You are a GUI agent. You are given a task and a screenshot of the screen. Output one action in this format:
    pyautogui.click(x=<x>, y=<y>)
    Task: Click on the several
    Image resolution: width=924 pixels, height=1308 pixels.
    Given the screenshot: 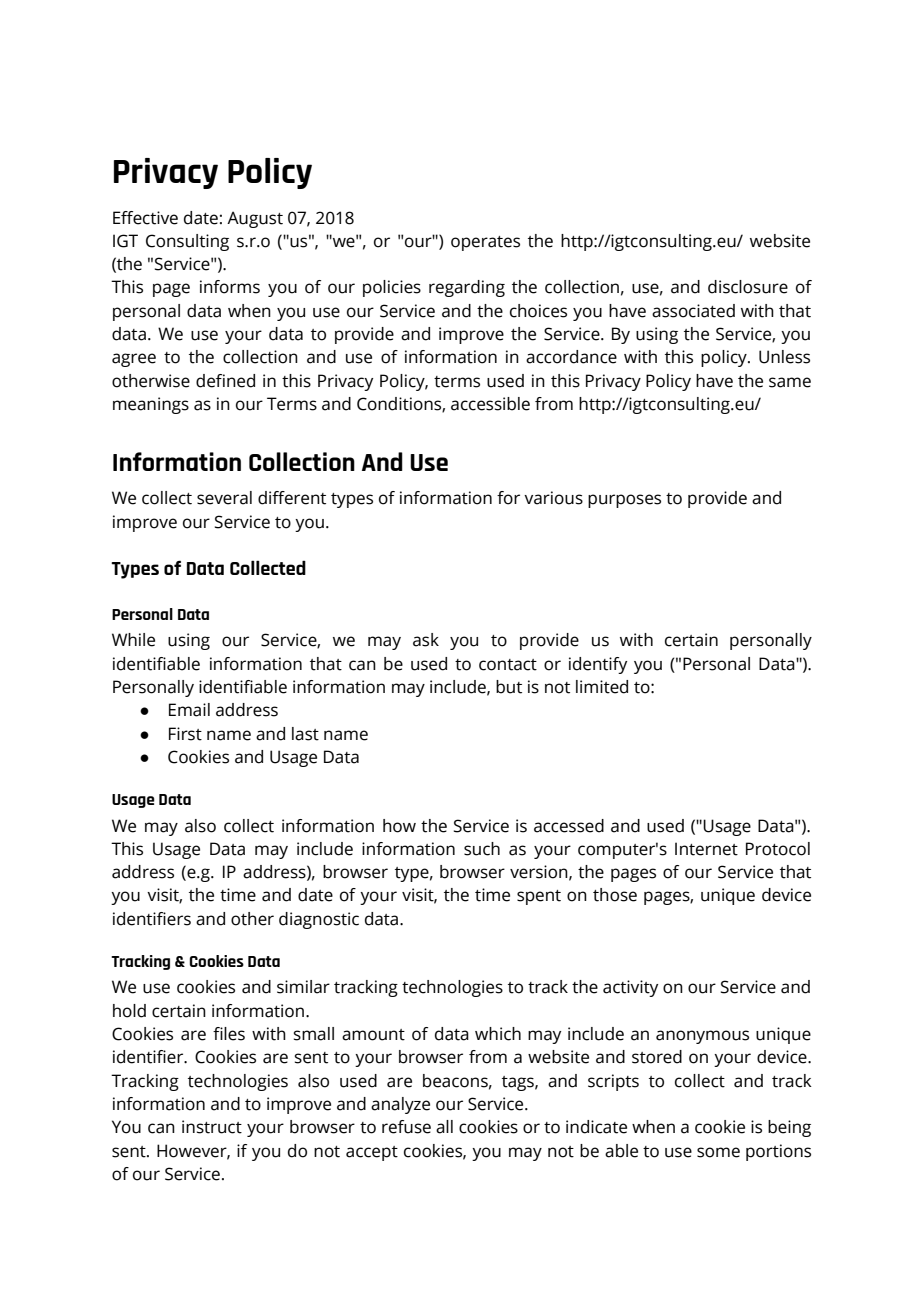 What is the action you would take?
    pyautogui.click(x=224, y=498)
